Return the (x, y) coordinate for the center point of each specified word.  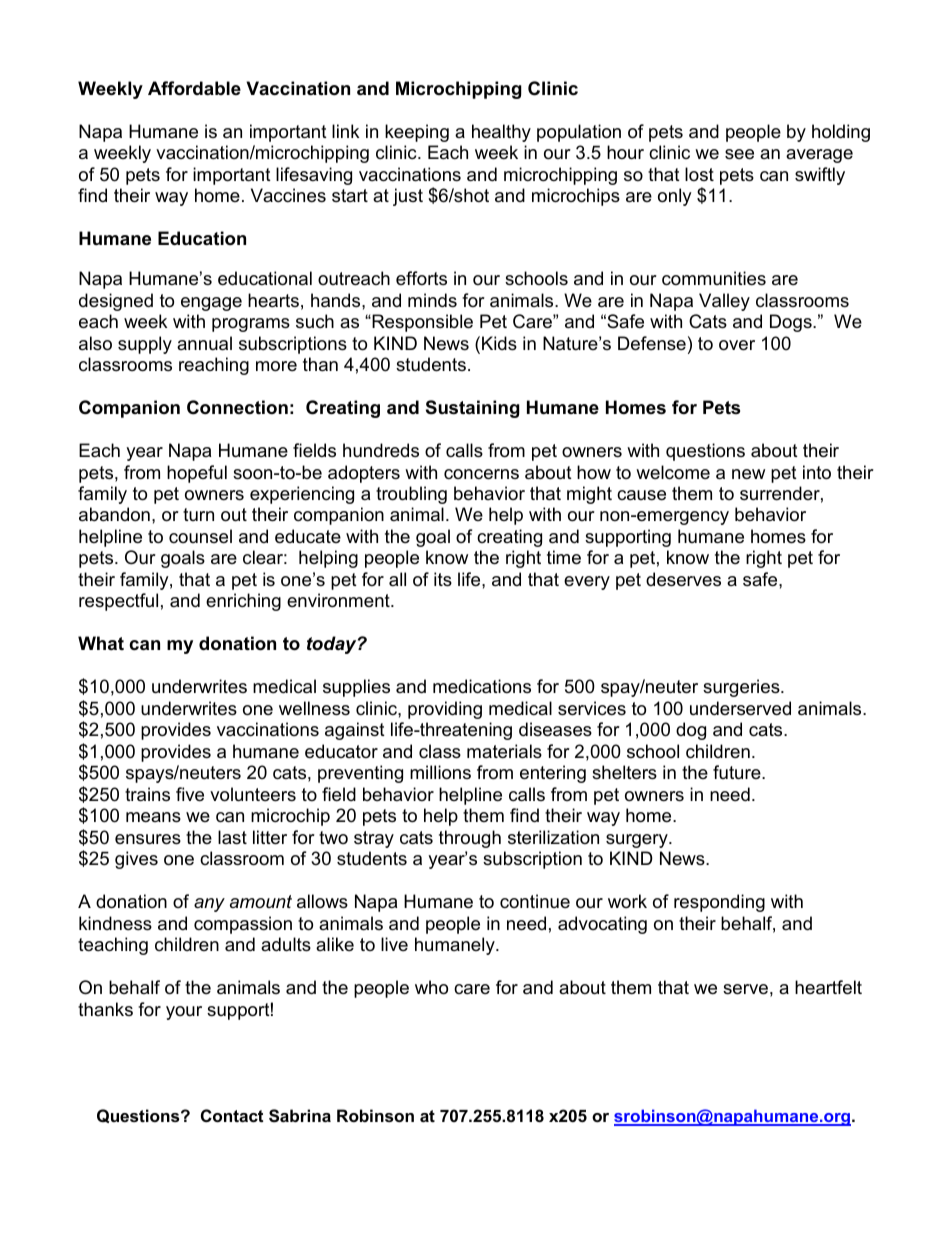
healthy (501, 133)
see (739, 154)
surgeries (742, 688)
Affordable (194, 88)
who (431, 987)
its (443, 579)
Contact (232, 1115)
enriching (243, 602)
